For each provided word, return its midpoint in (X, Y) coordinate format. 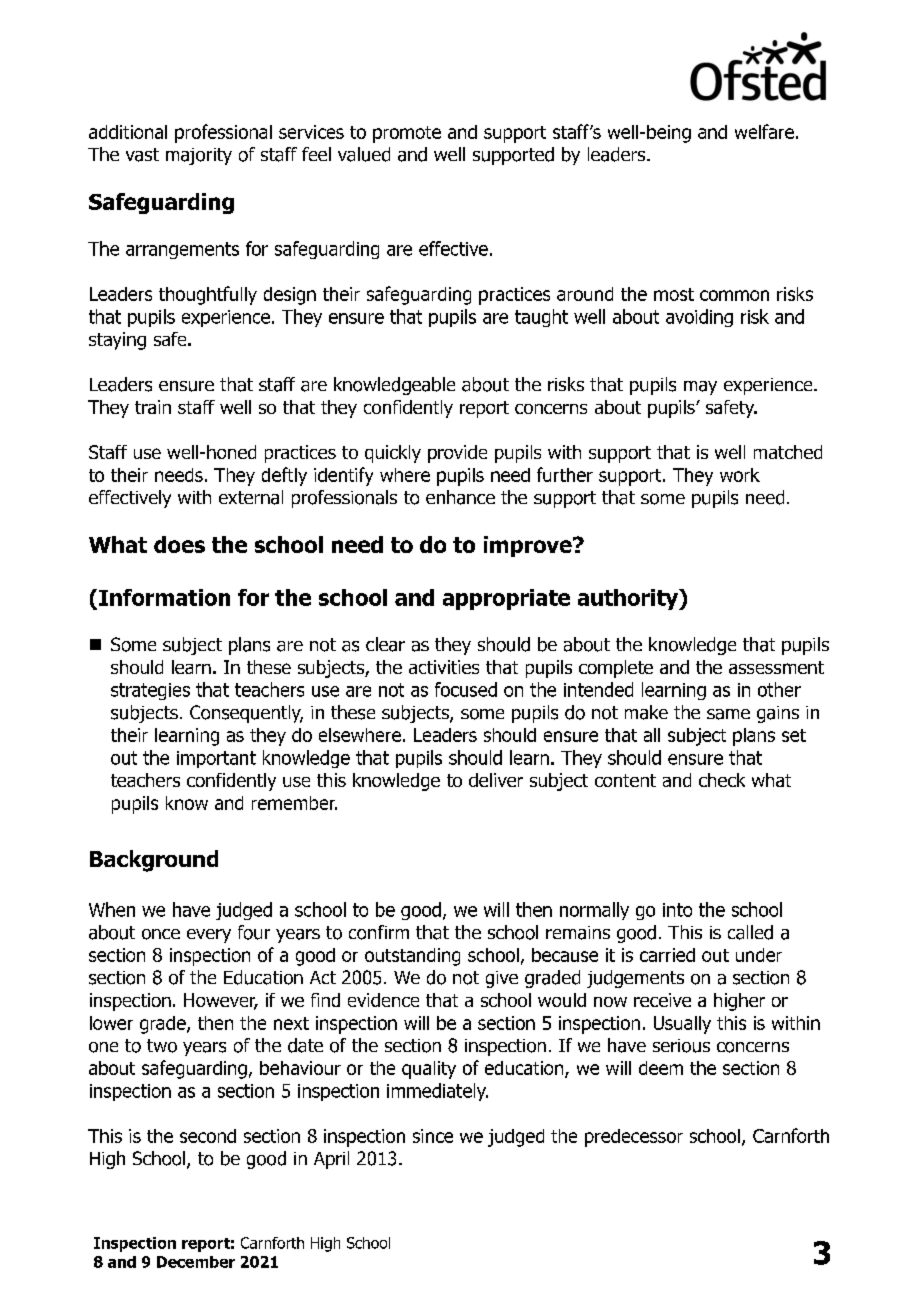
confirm (379, 932)
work (740, 475)
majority (199, 156)
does (179, 544)
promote (407, 134)
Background (154, 861)
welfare (764, 131)
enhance (460, 497)
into (677, 910)
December (196, 1262)
